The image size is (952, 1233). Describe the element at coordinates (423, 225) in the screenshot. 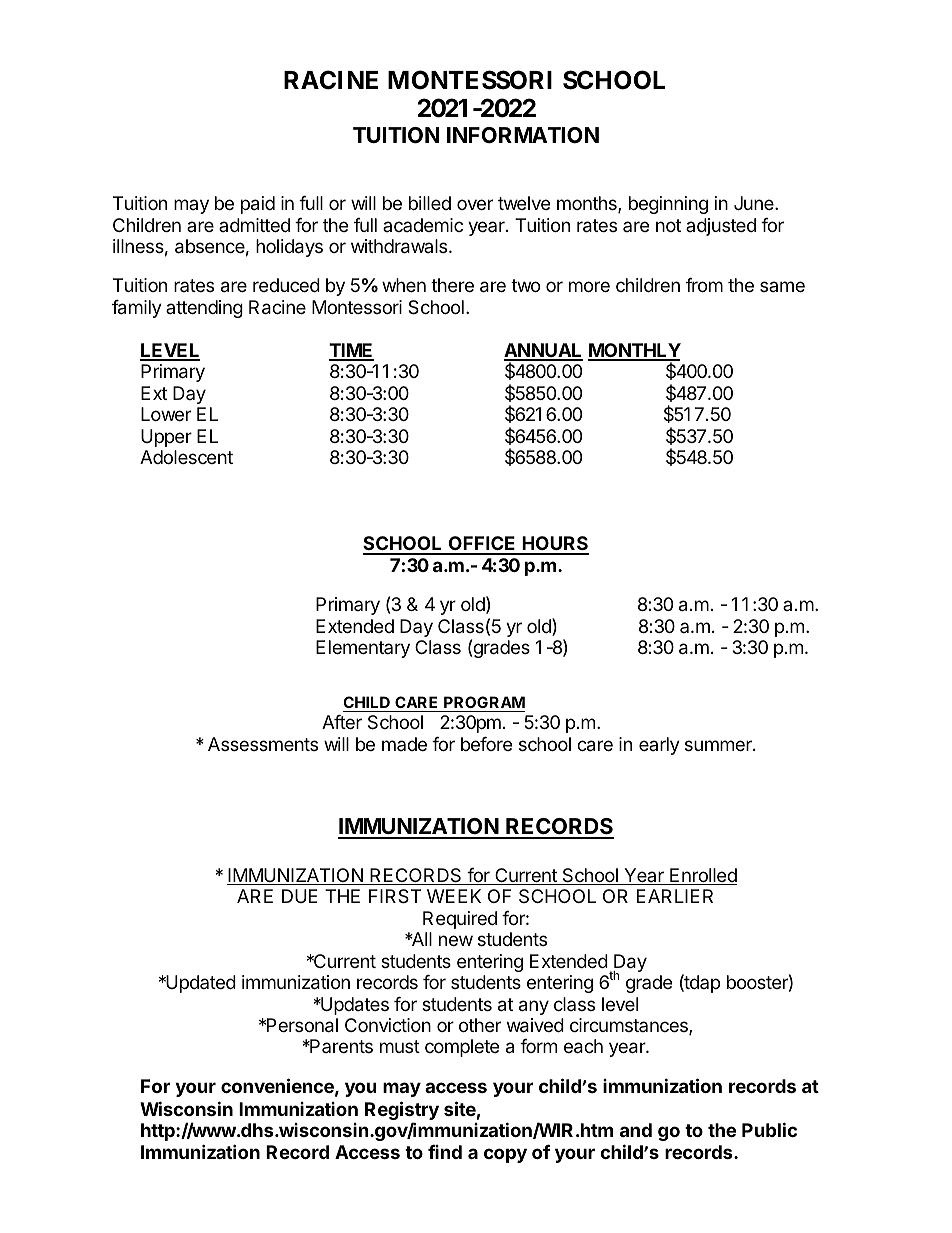

I see `academic` at that location.
